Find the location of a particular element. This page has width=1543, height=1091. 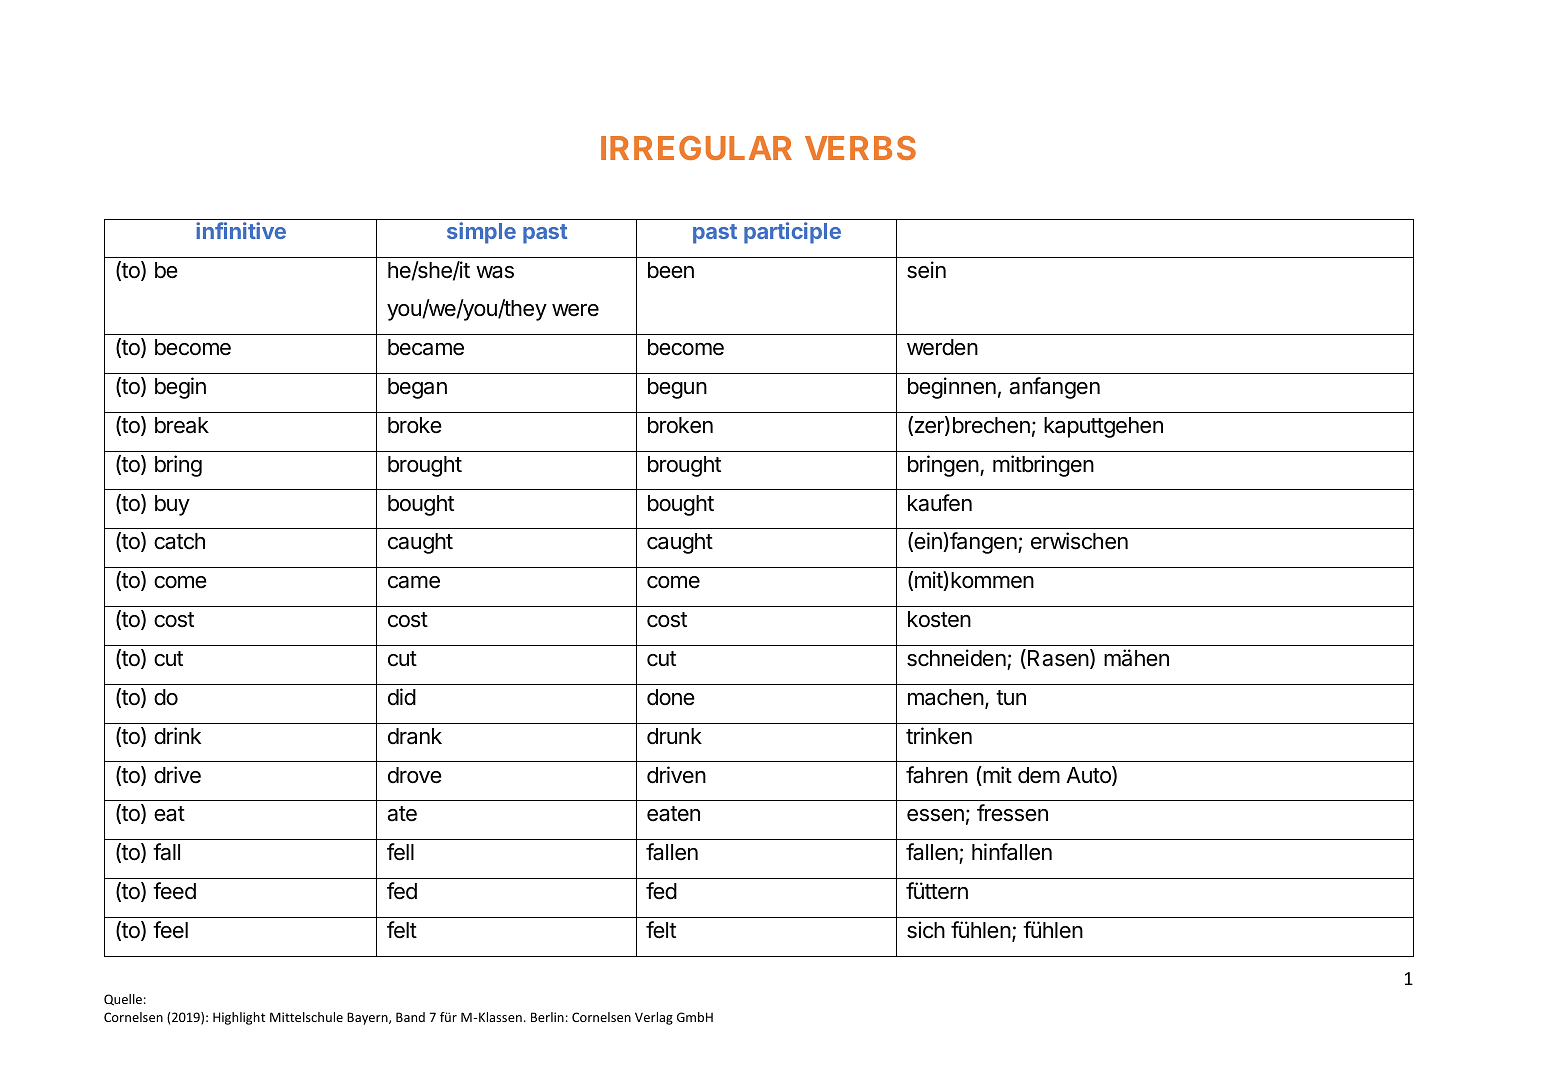

catch is located at coordinates (179, 541).
